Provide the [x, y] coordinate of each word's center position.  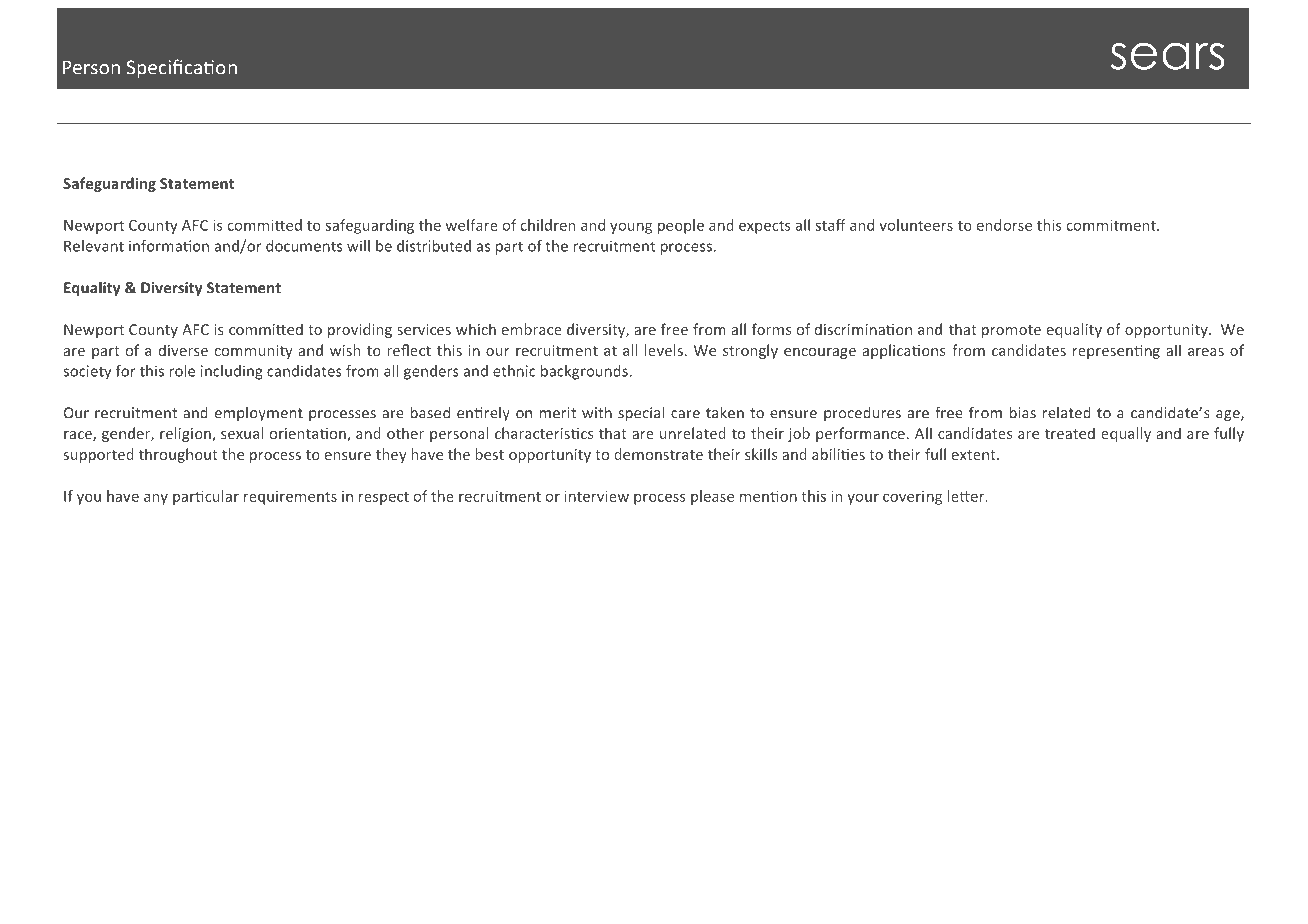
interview [596, 496]
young [631, 228]
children [548, 225]
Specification [182, 68]
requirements [290, 498]
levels [664, 350]
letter [967, 496]
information [169, 246]
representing [1116, 352]
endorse [1004, 225]
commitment [1112, 225]
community [254, 352]
